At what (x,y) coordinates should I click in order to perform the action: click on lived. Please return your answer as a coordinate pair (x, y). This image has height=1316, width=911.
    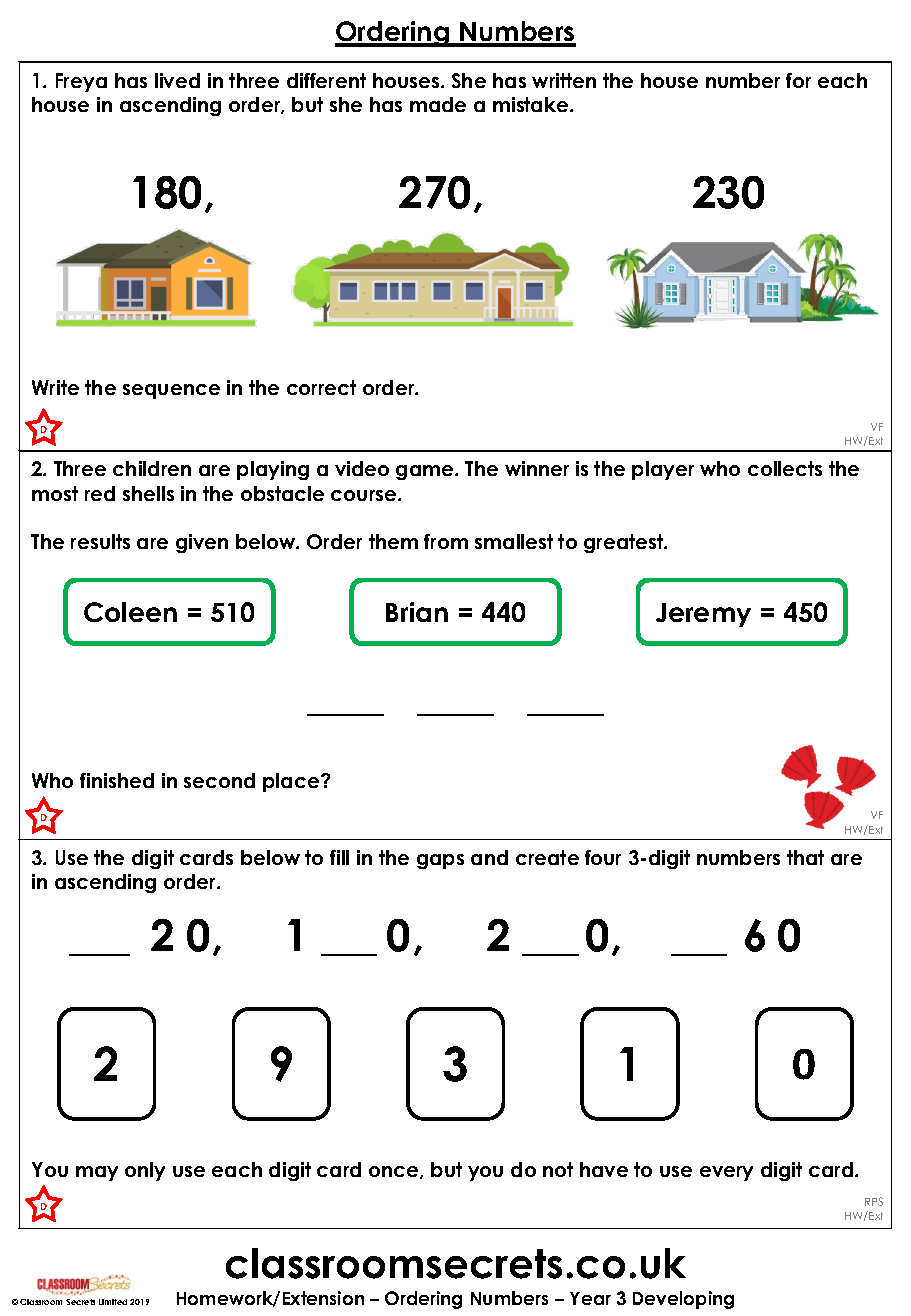
    Looking at the image, I should click on (177, 80).
